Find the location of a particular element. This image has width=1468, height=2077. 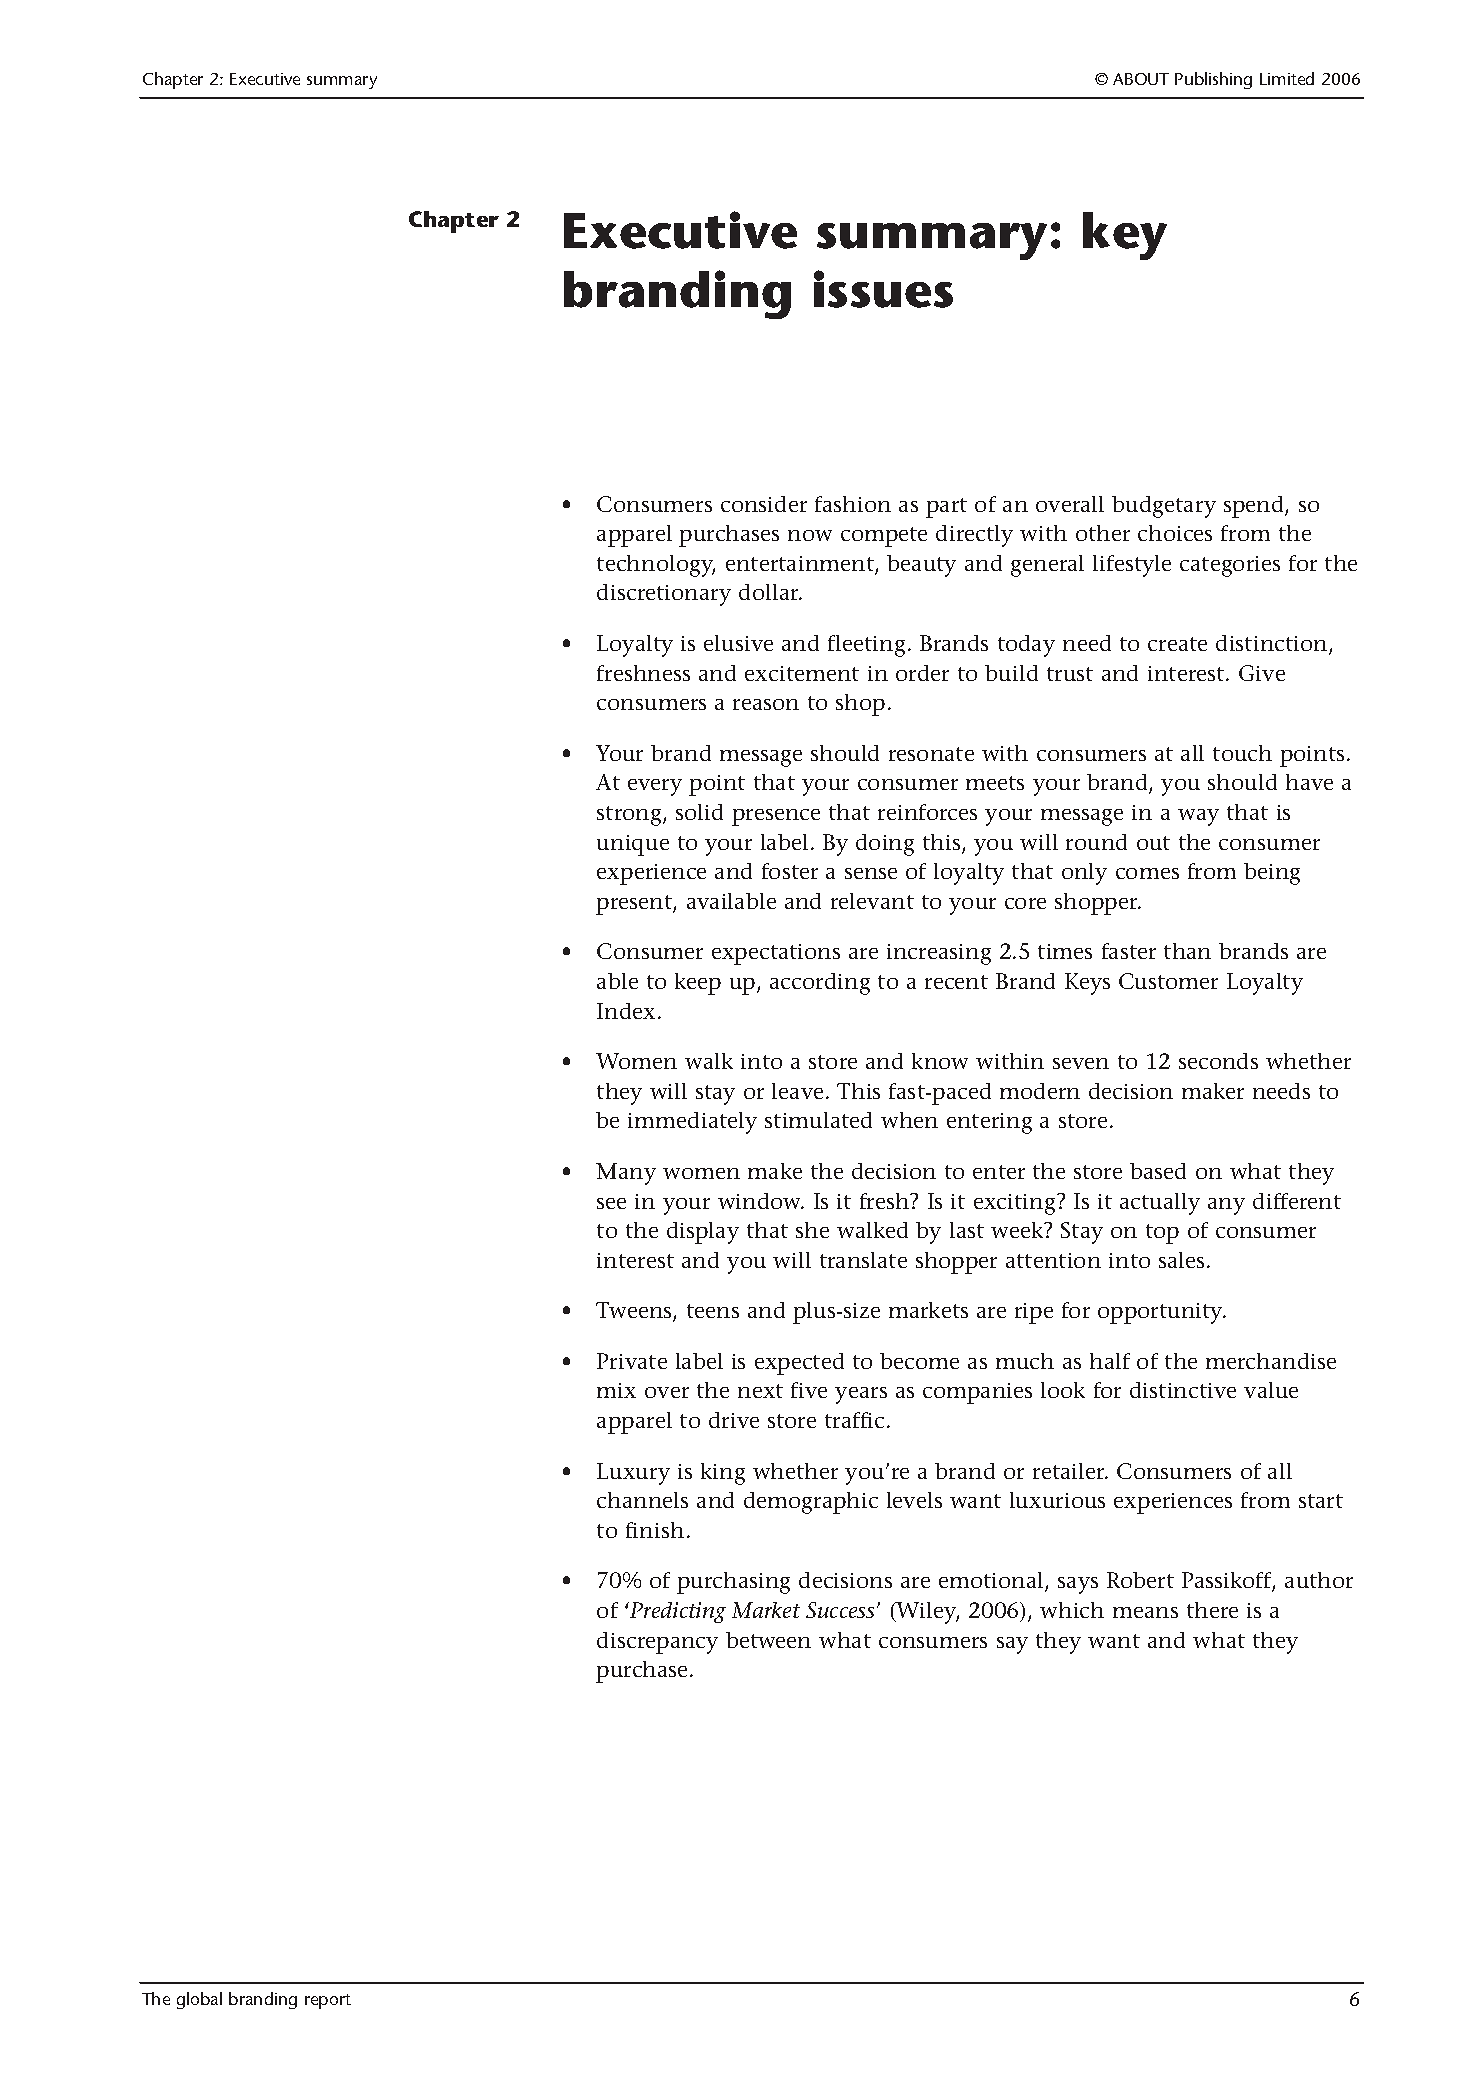

between is located at coordinates (768, 1640).
